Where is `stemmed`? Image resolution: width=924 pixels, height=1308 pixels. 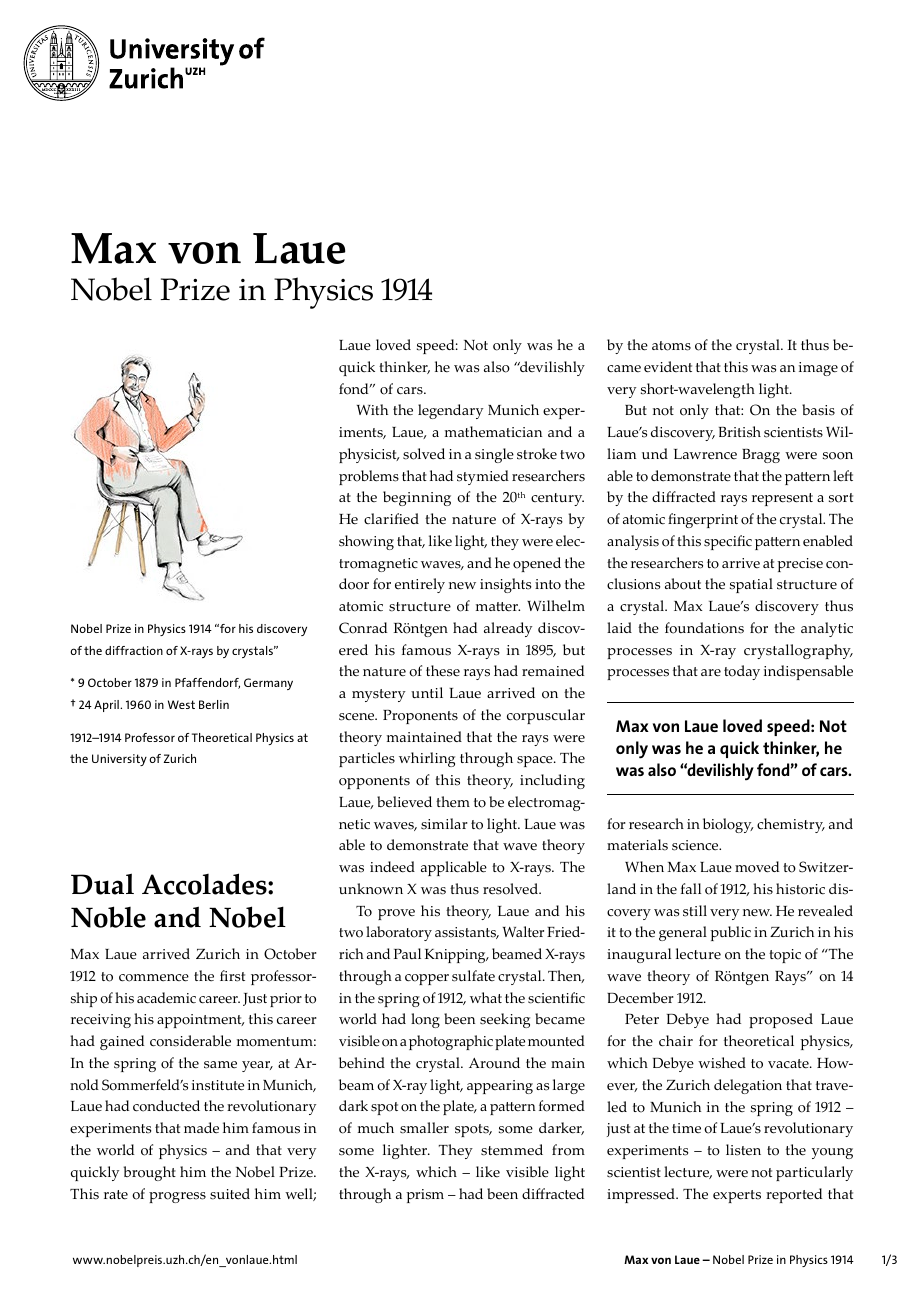
stemmed is located at coordinates (512, 1150).
